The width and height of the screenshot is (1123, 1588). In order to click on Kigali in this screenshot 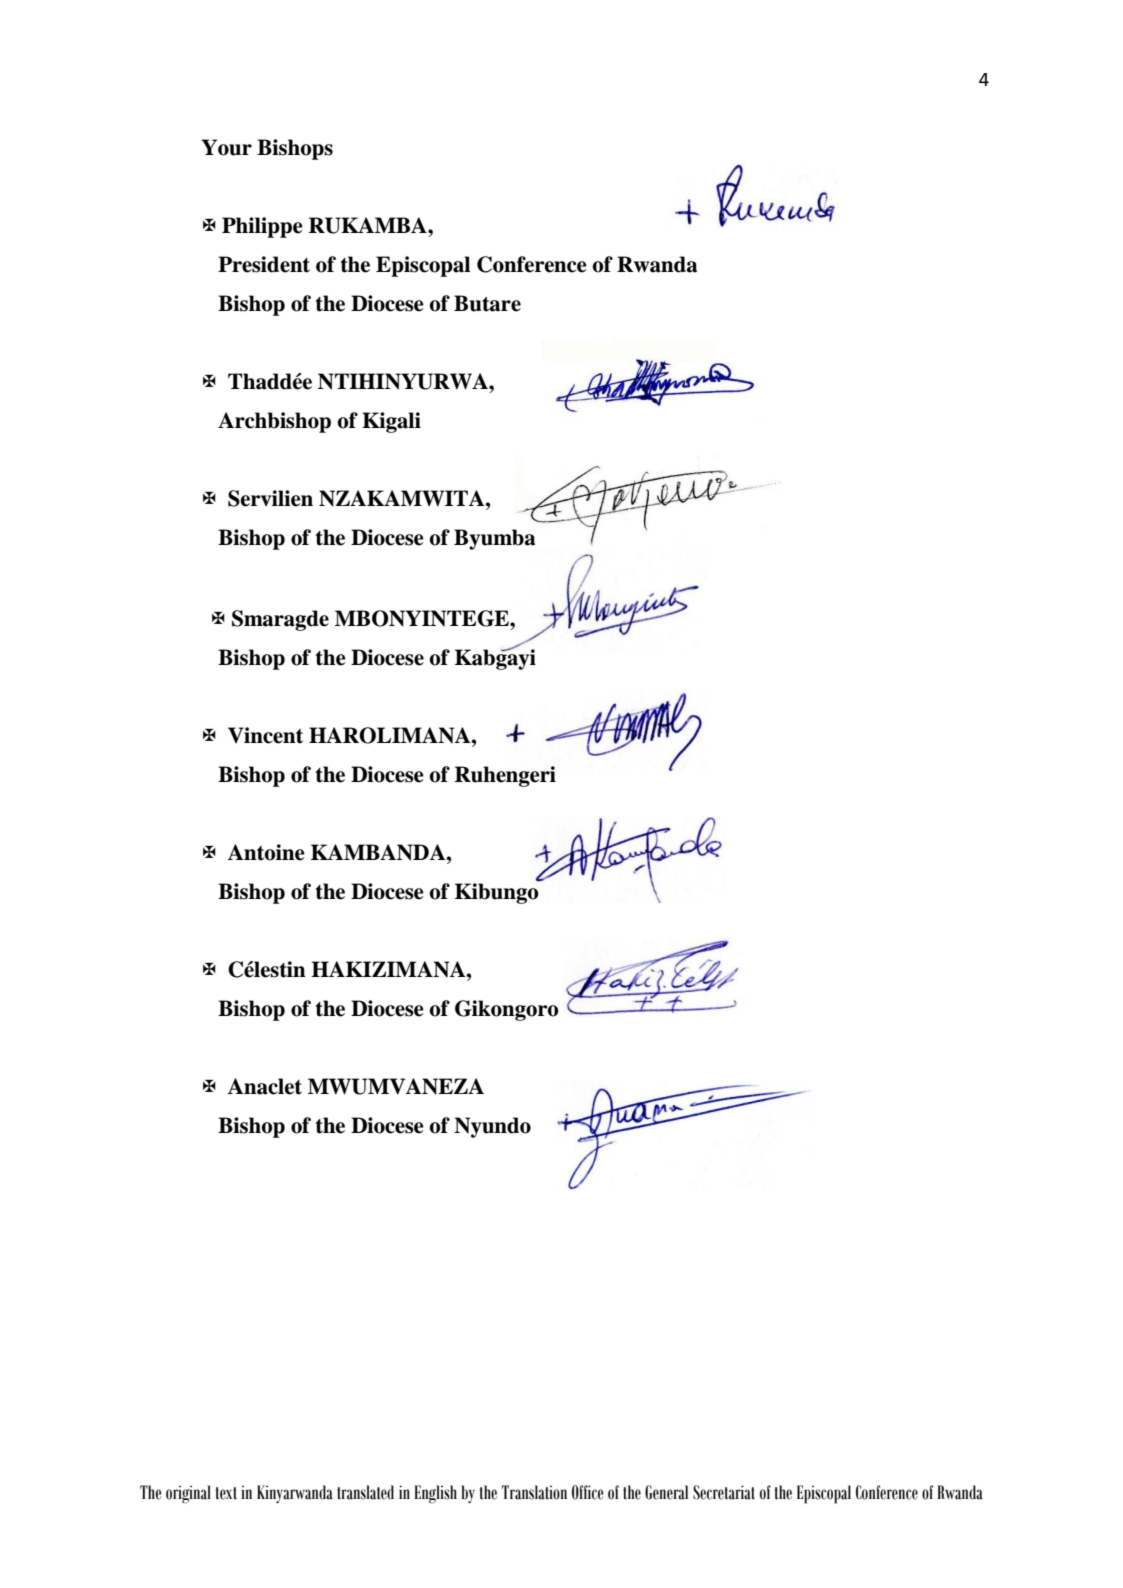, I will do `click(391, 422)`.
